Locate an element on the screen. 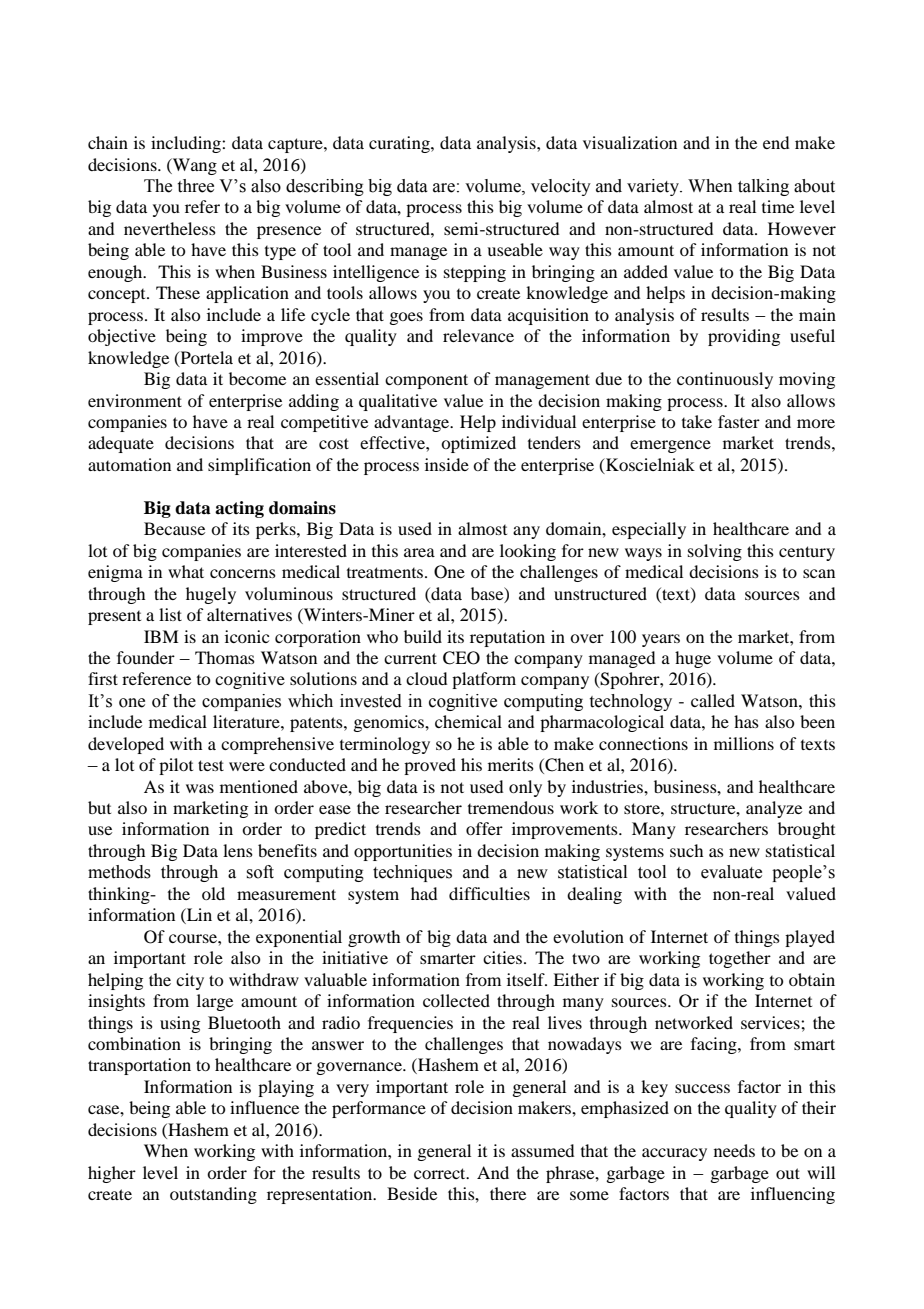  environment is located at coordinates (135, 400).
